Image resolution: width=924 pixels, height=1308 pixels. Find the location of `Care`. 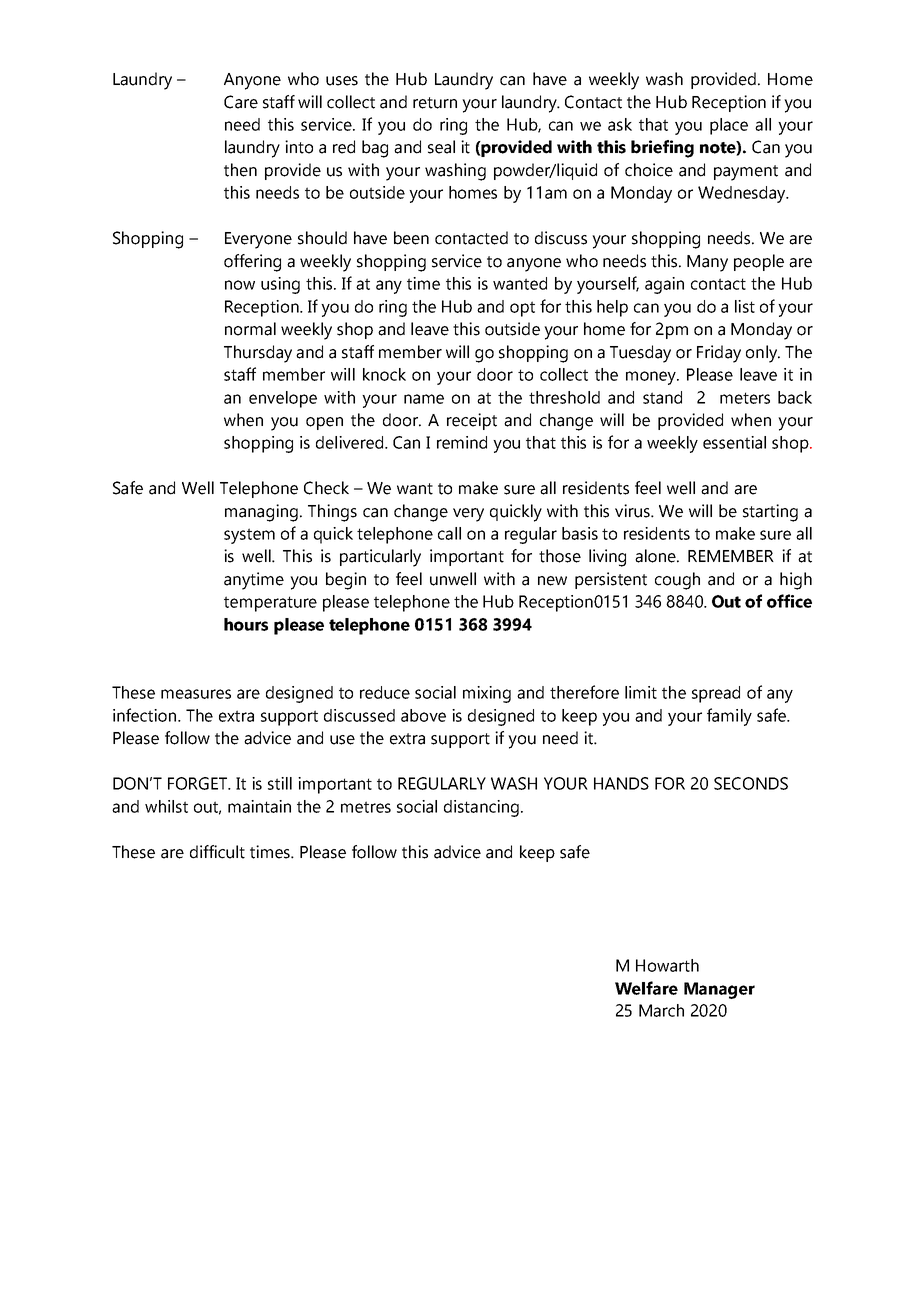

Care is located at coordinates (241, 102).
